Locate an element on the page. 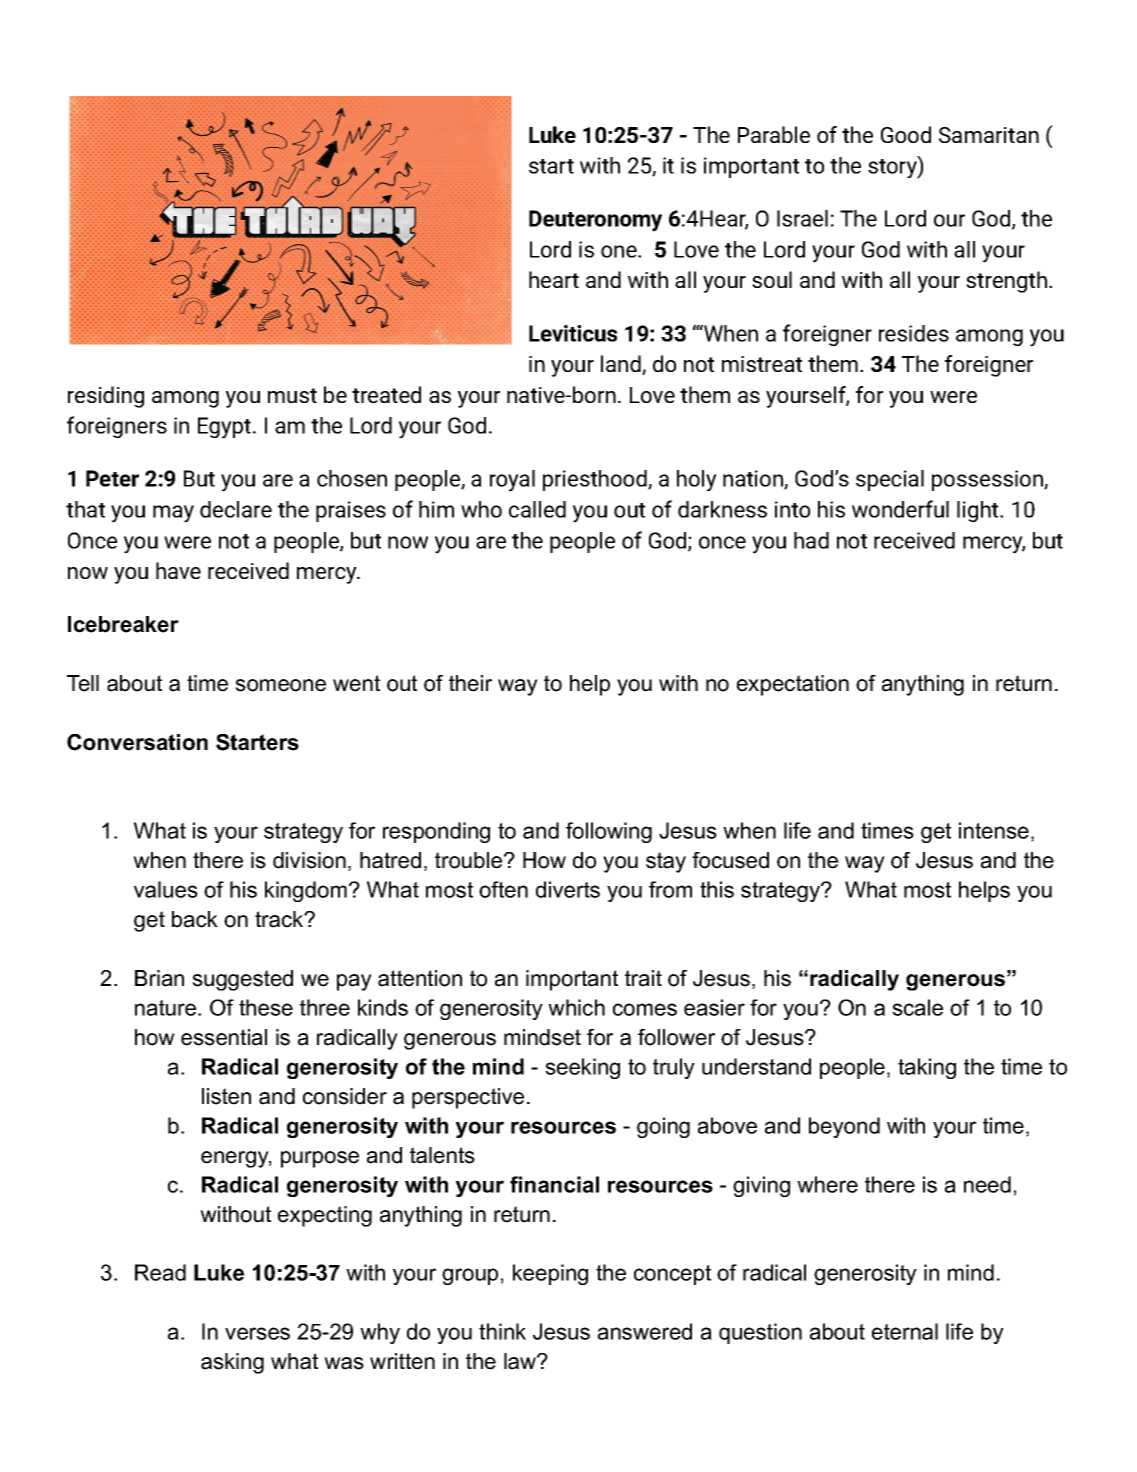 Image resolution: width=1137 pixels, height=1472 pixels. Good is located at coordinates (906, 134).
